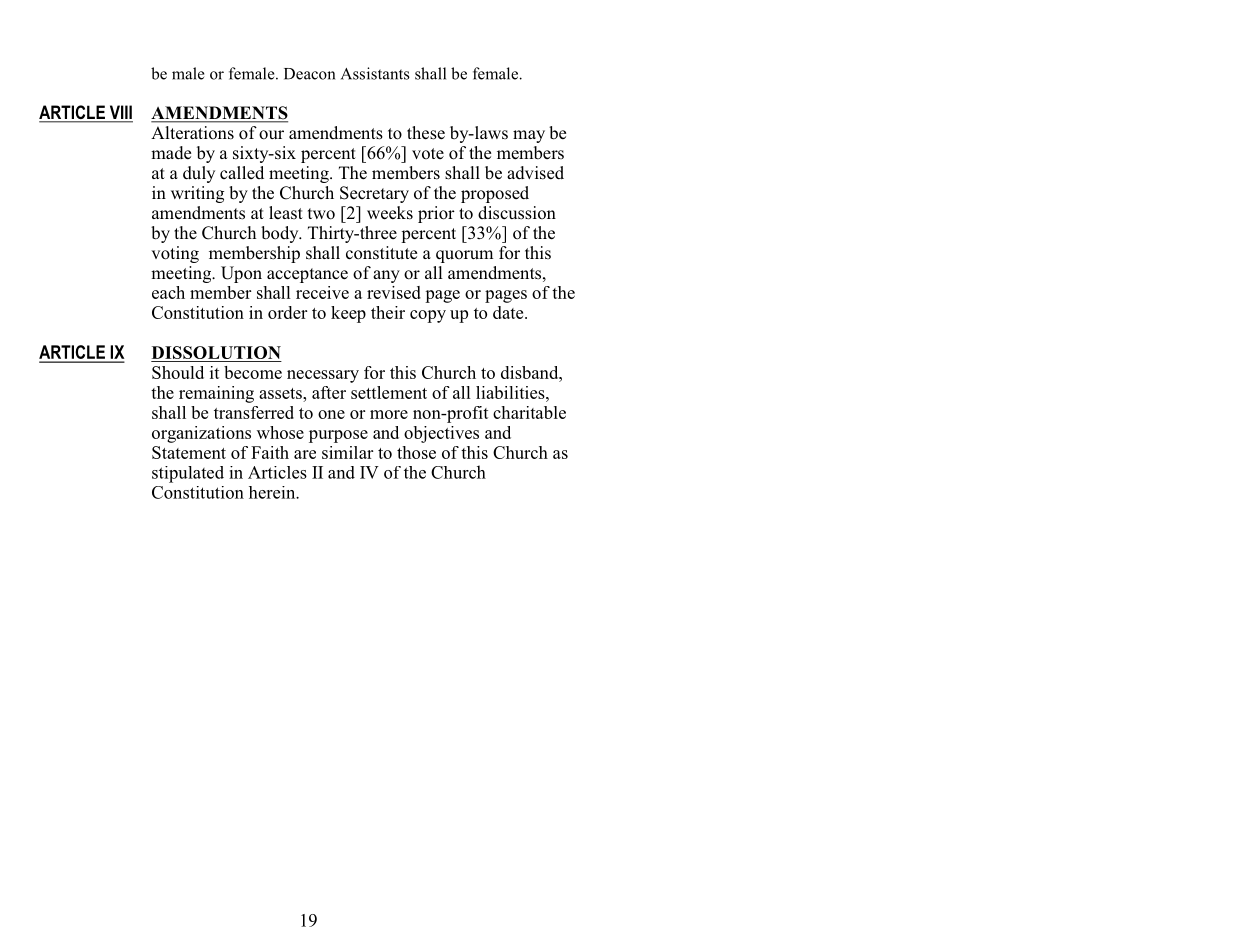 This page has width=1233, height=952. I want to click on may, so click(529, 136).
